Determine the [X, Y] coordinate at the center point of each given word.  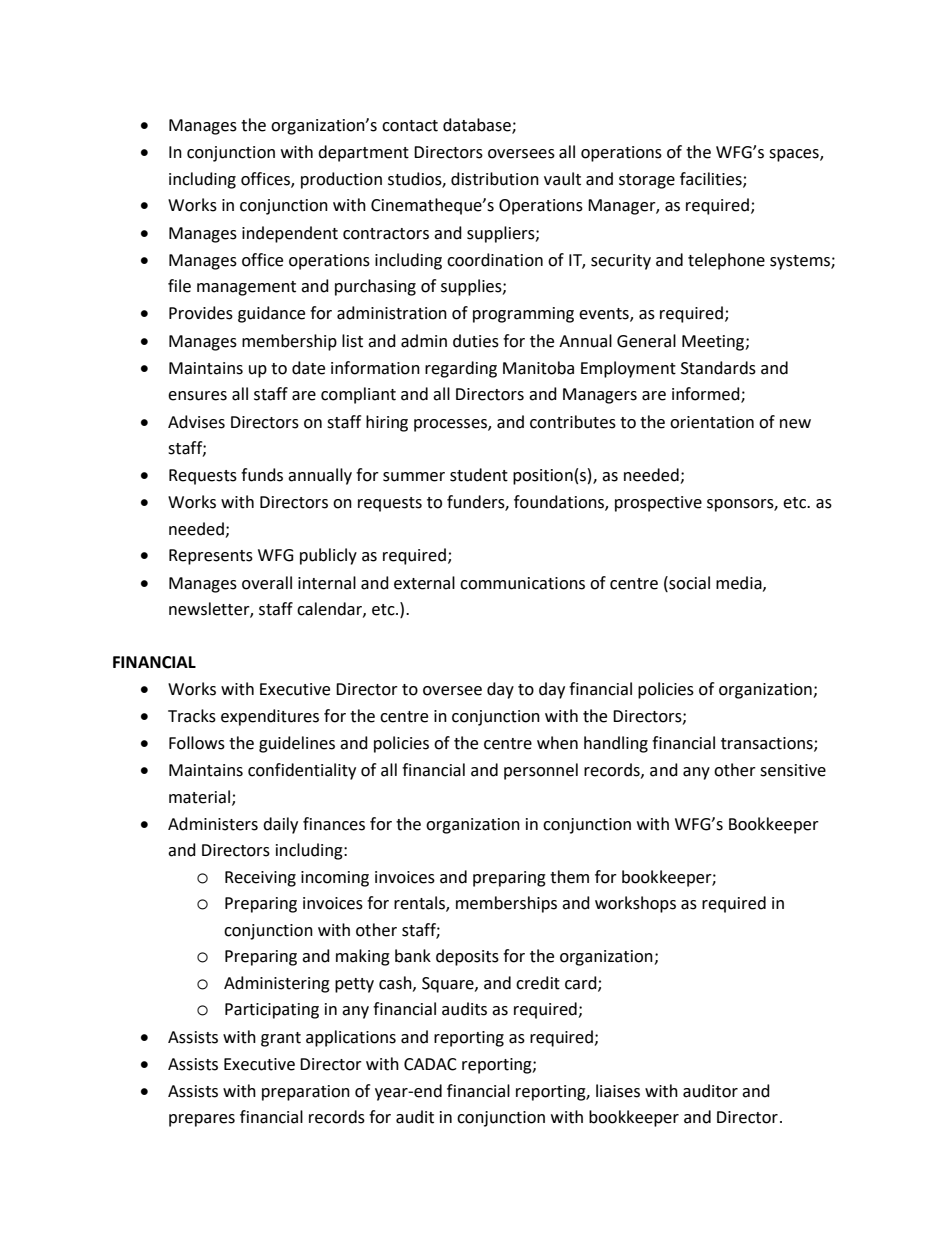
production [341, 180]
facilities [712, 179]
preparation [306, 1093]
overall [267, 583]
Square [449, 985]
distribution [495, 179]
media [740, 583]
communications [522, 583]
